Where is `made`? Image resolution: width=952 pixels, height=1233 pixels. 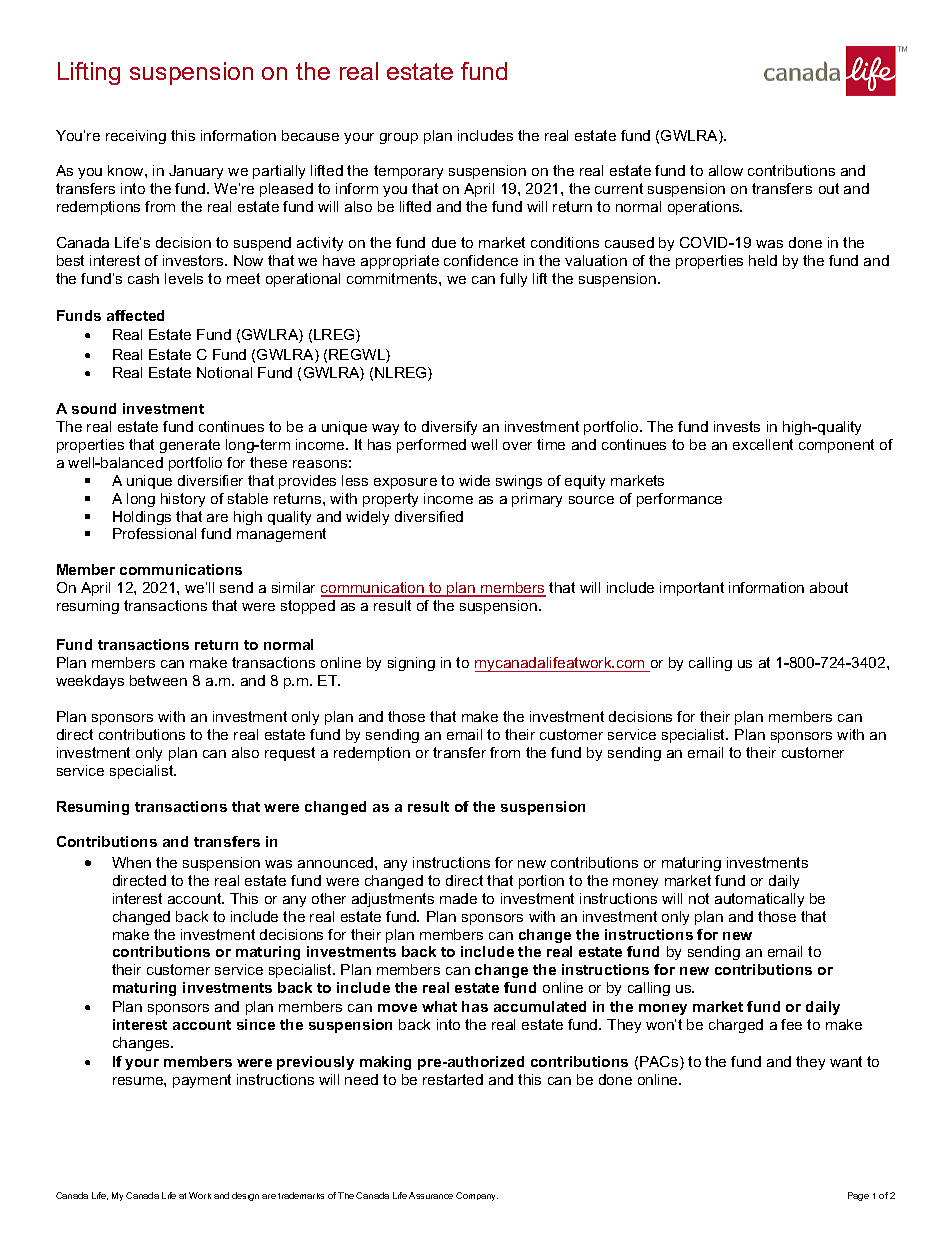
made is located at coordinates (458, 898).
